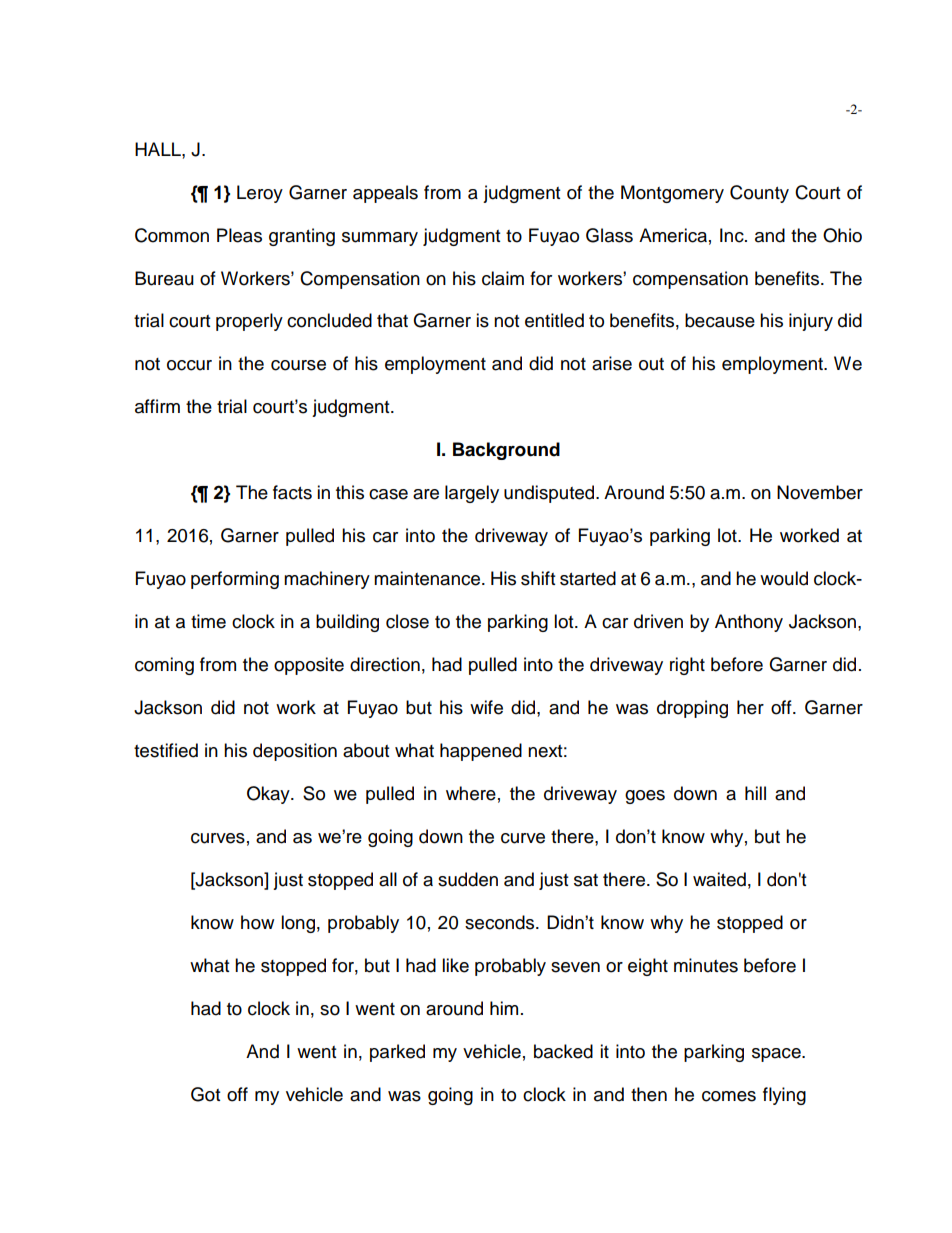  What do you see at coordinates (205, 1094) in the page?
I see `Got` at bounding box center [205, 1094].
